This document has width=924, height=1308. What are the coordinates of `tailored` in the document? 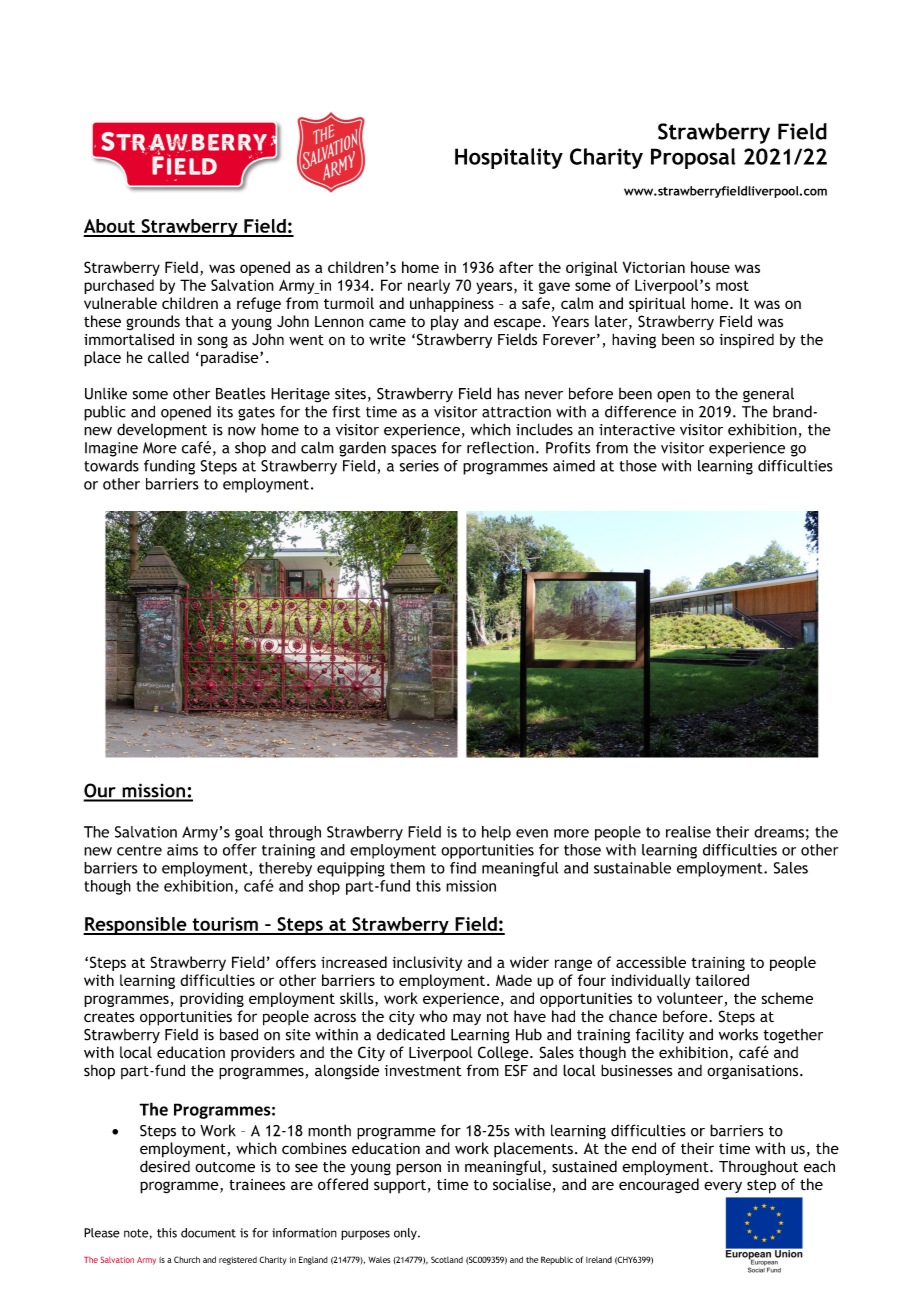 It's located at (722, 980).
